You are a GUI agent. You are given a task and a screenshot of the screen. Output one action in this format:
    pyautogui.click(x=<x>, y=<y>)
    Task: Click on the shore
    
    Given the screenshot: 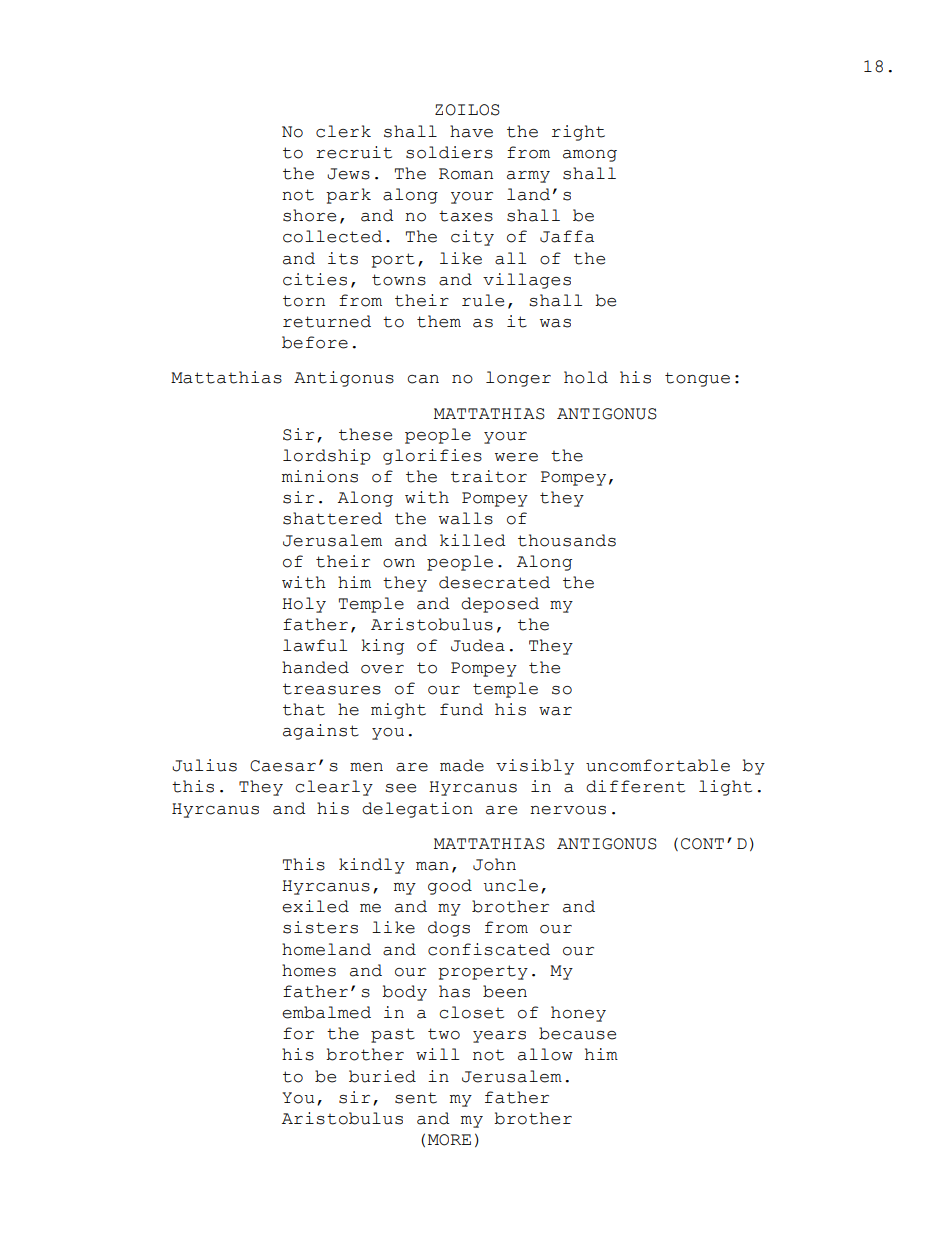 What is the action you would take?
    pyautogui.click(x=309, y=215)
